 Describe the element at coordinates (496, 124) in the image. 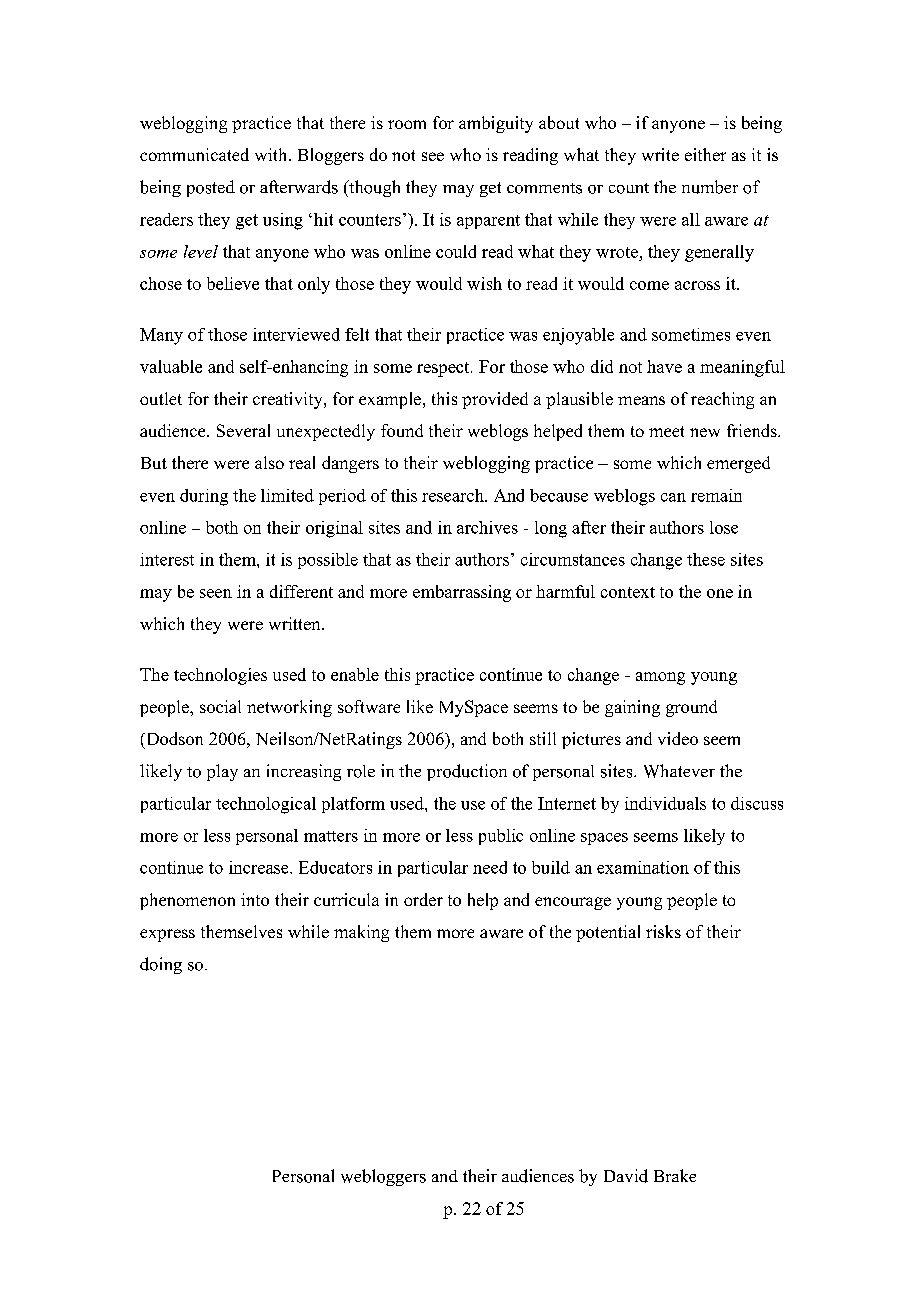

I see `ambiguity` at that location.
